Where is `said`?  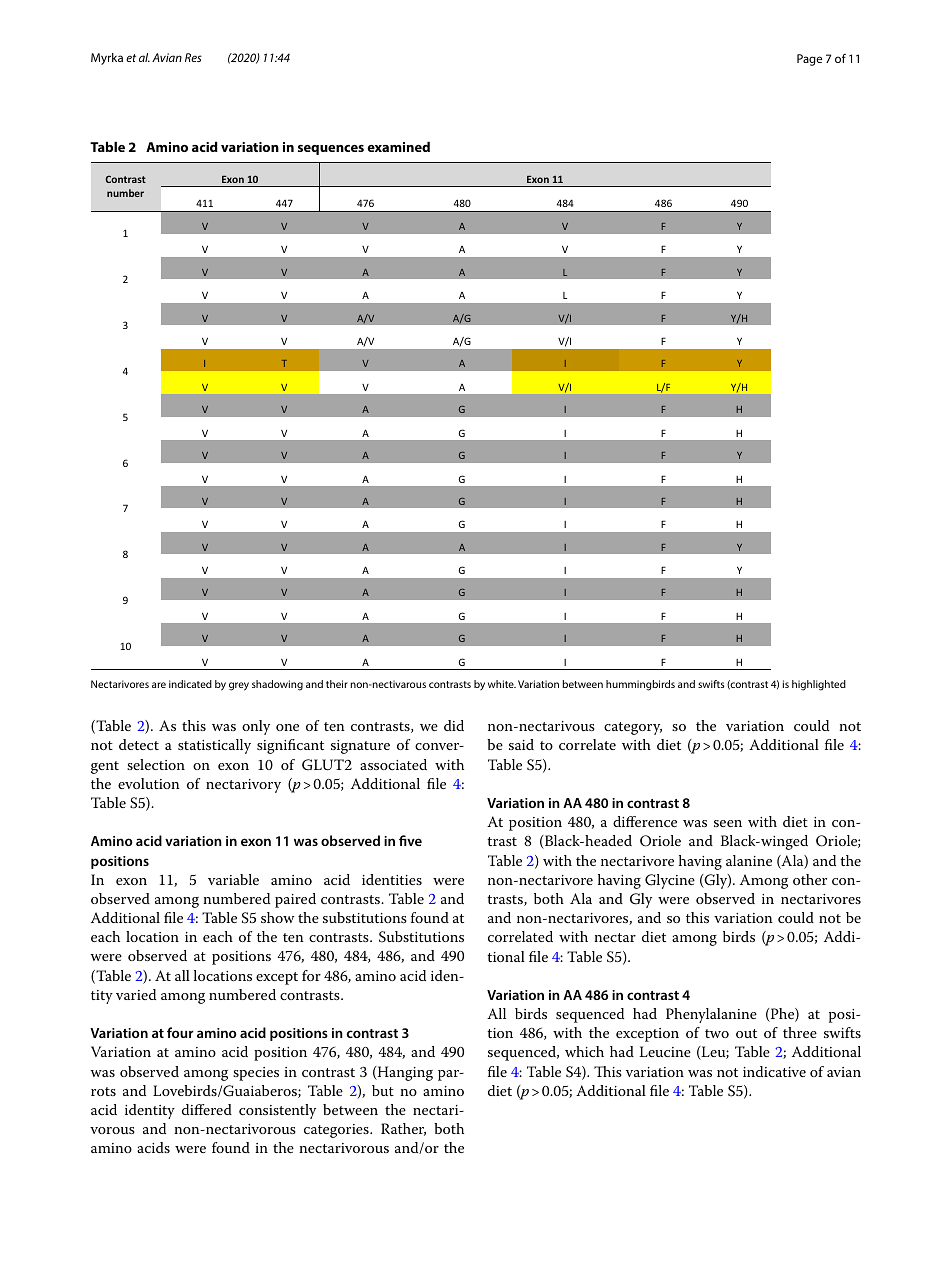
said is located at coordinates (521, 744).
